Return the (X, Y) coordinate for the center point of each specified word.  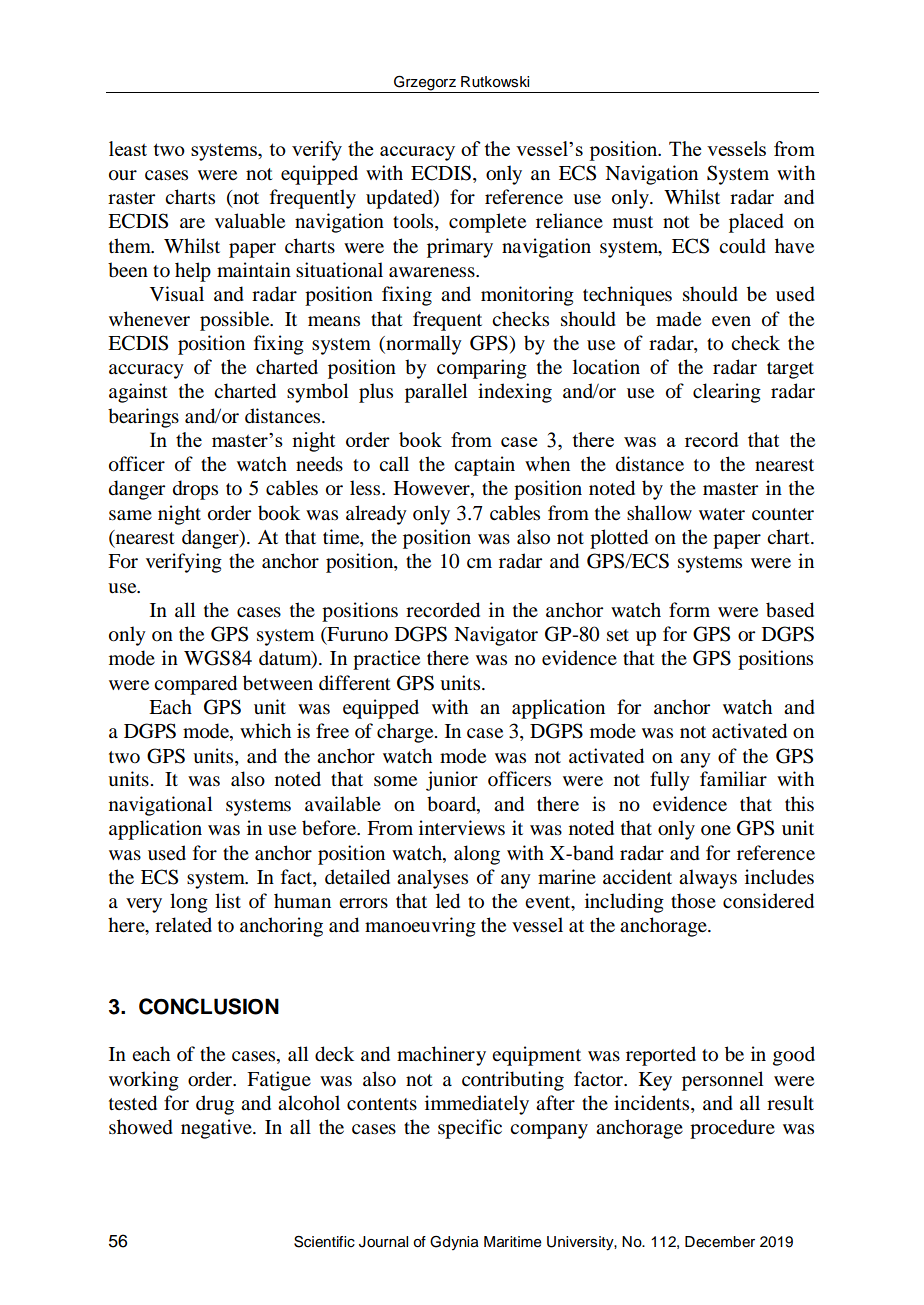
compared (195, 685)
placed (756, 223)
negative (217, 1129)
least (128, 148)
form (689, 610)
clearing (727, 393)
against (138, 393)
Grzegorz (425, 83)
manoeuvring (420, 927)
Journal (383, 1242)
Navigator (496, 636)
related (183, 925)
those (693, 901)
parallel (436, 393)
